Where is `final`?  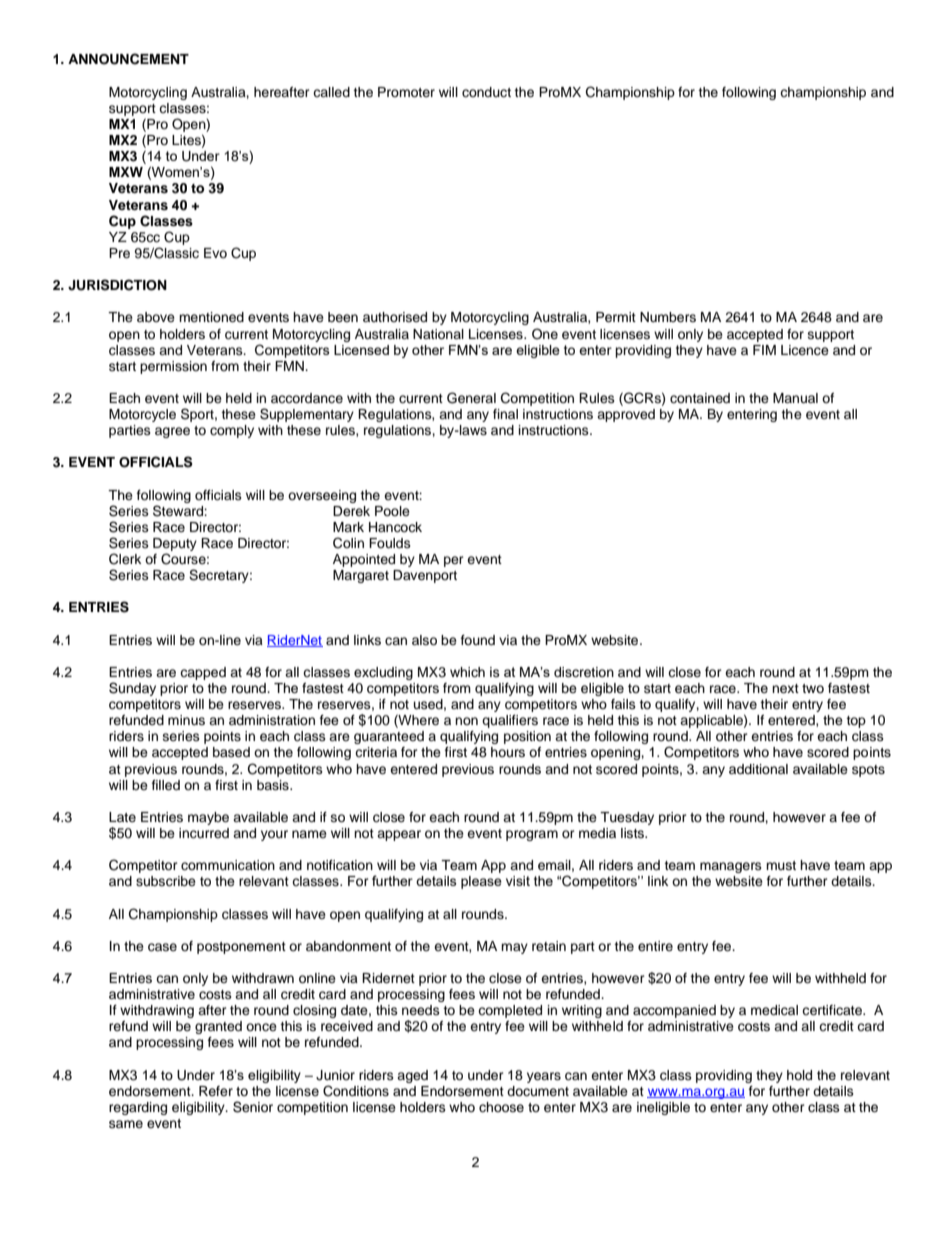
final is located at coordinates (505, 414).
